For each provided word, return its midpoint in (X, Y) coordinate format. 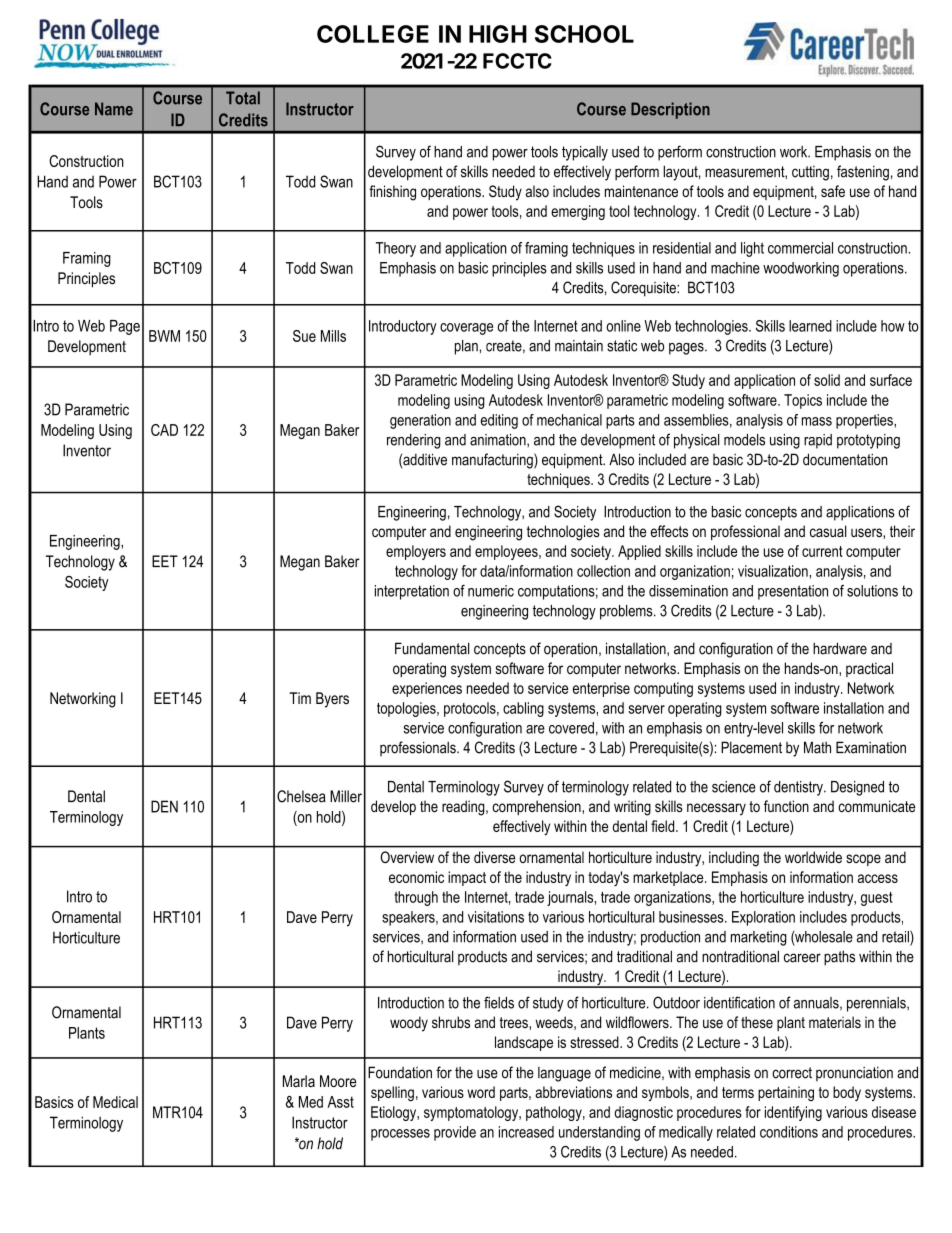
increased (526, 1132)
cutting (810, 173)
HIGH (498, 34)
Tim (300, 698)
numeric (491, 591)
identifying (793, 1113)
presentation (793, 592)
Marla (299, 1081)
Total (243, 98)
